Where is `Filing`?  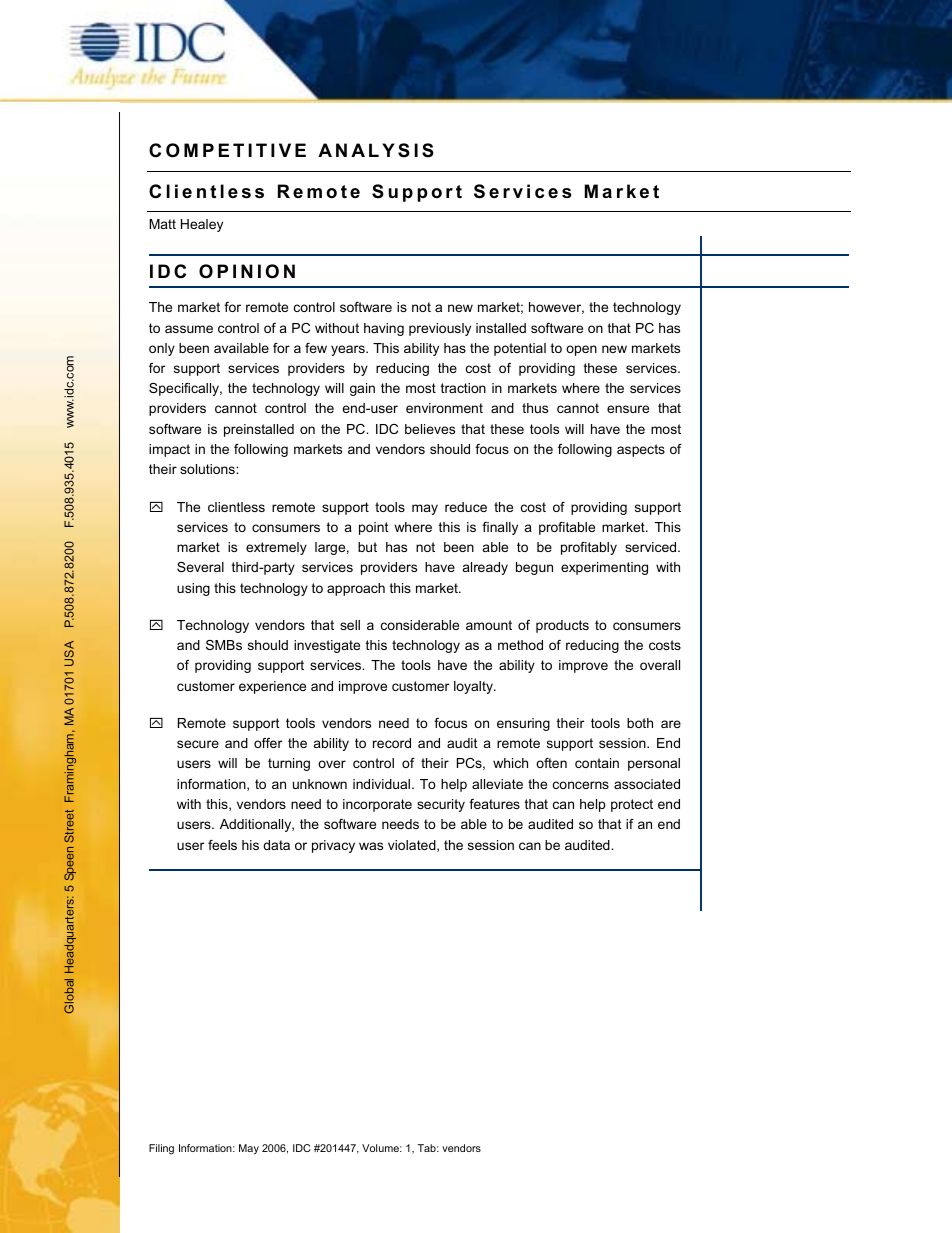 Filing is located at coordinates (161, 1149).
